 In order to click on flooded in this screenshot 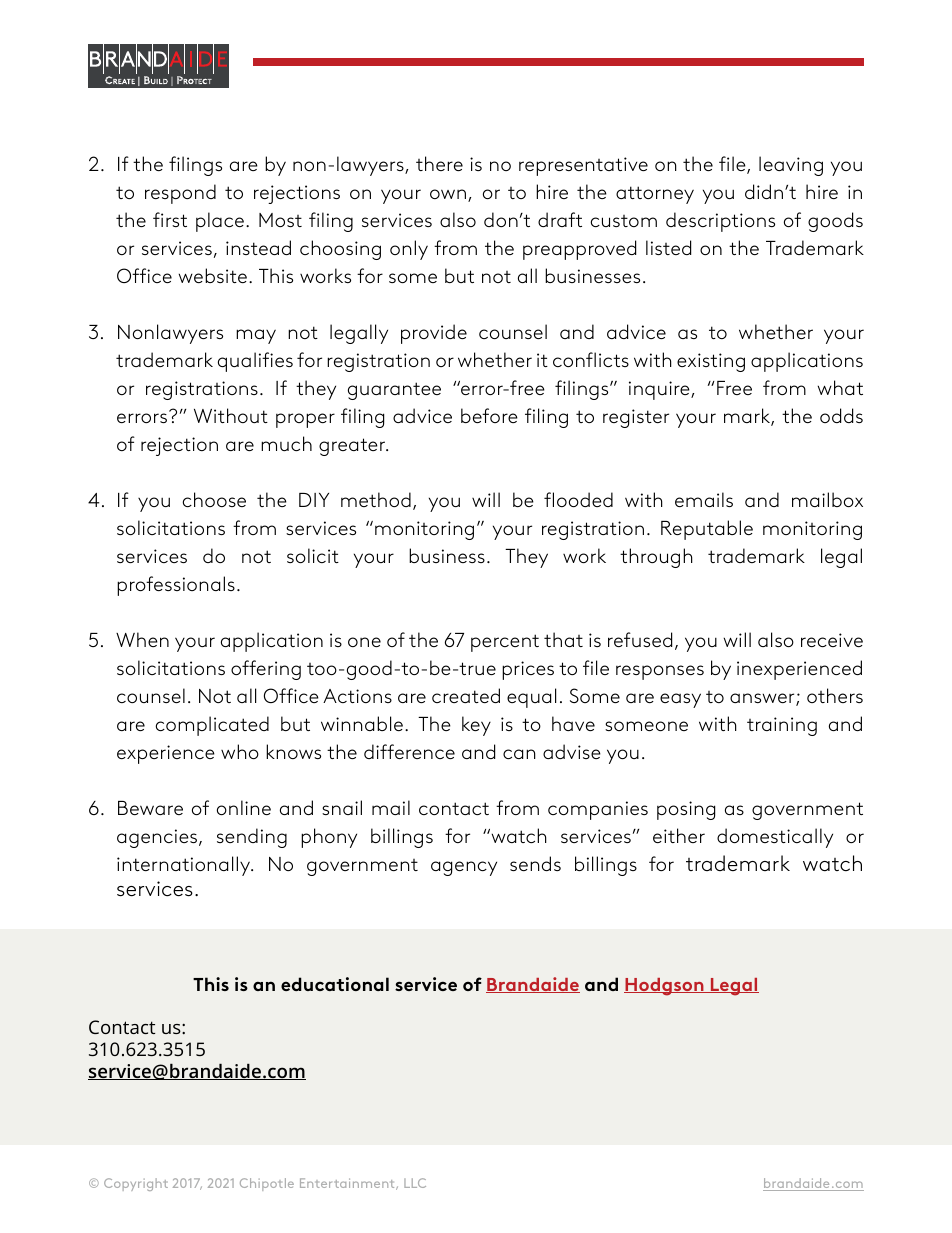, I will do `click(578, 499)`.
